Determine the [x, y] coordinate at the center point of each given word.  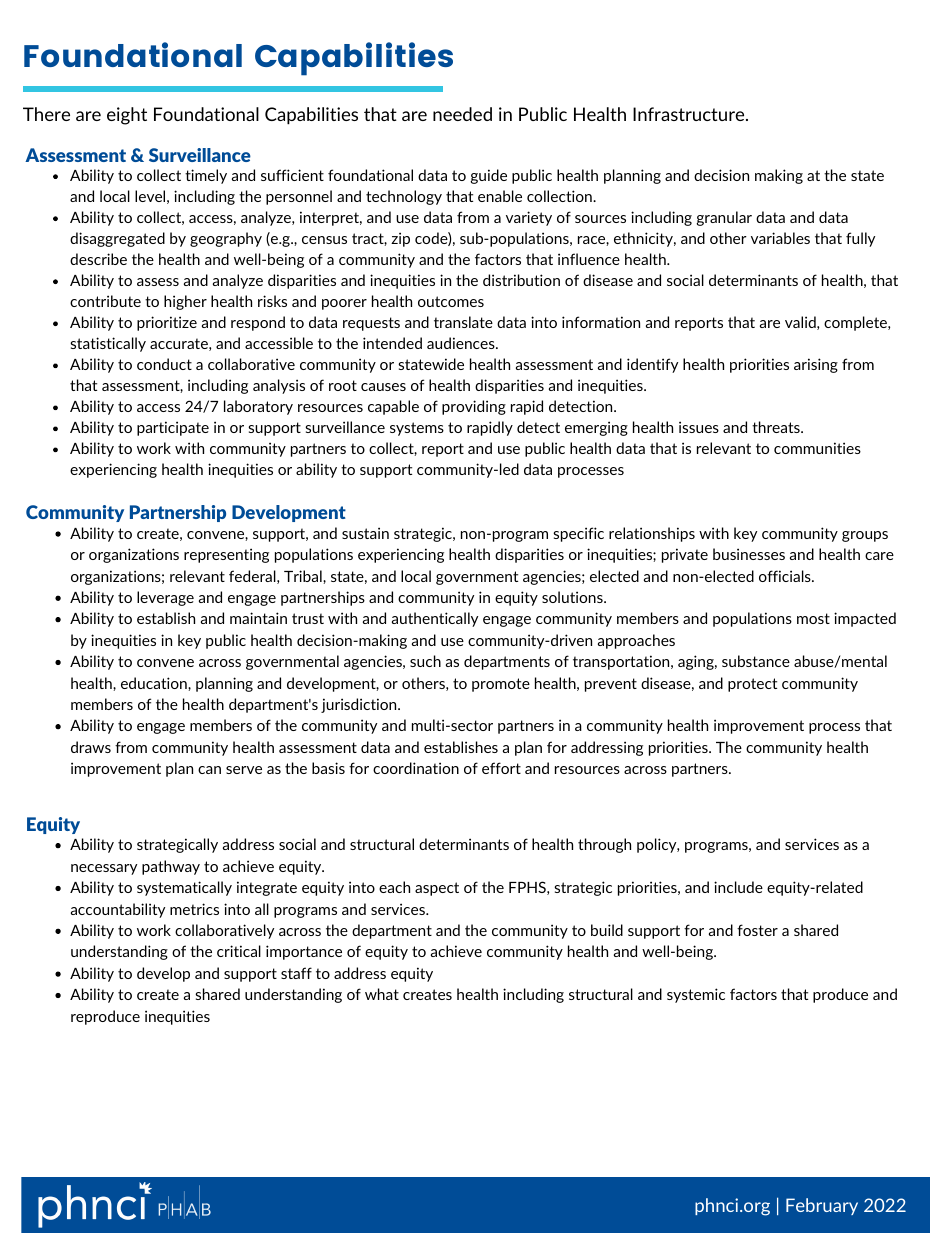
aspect [437, 889]
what [382, 994]
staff [296, 973]
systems [417, 429]
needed [462, 114]
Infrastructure [690, 114]
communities [817, 448]
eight [127, 116]
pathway [171, 867]
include [738, 887]
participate [173, 428]
